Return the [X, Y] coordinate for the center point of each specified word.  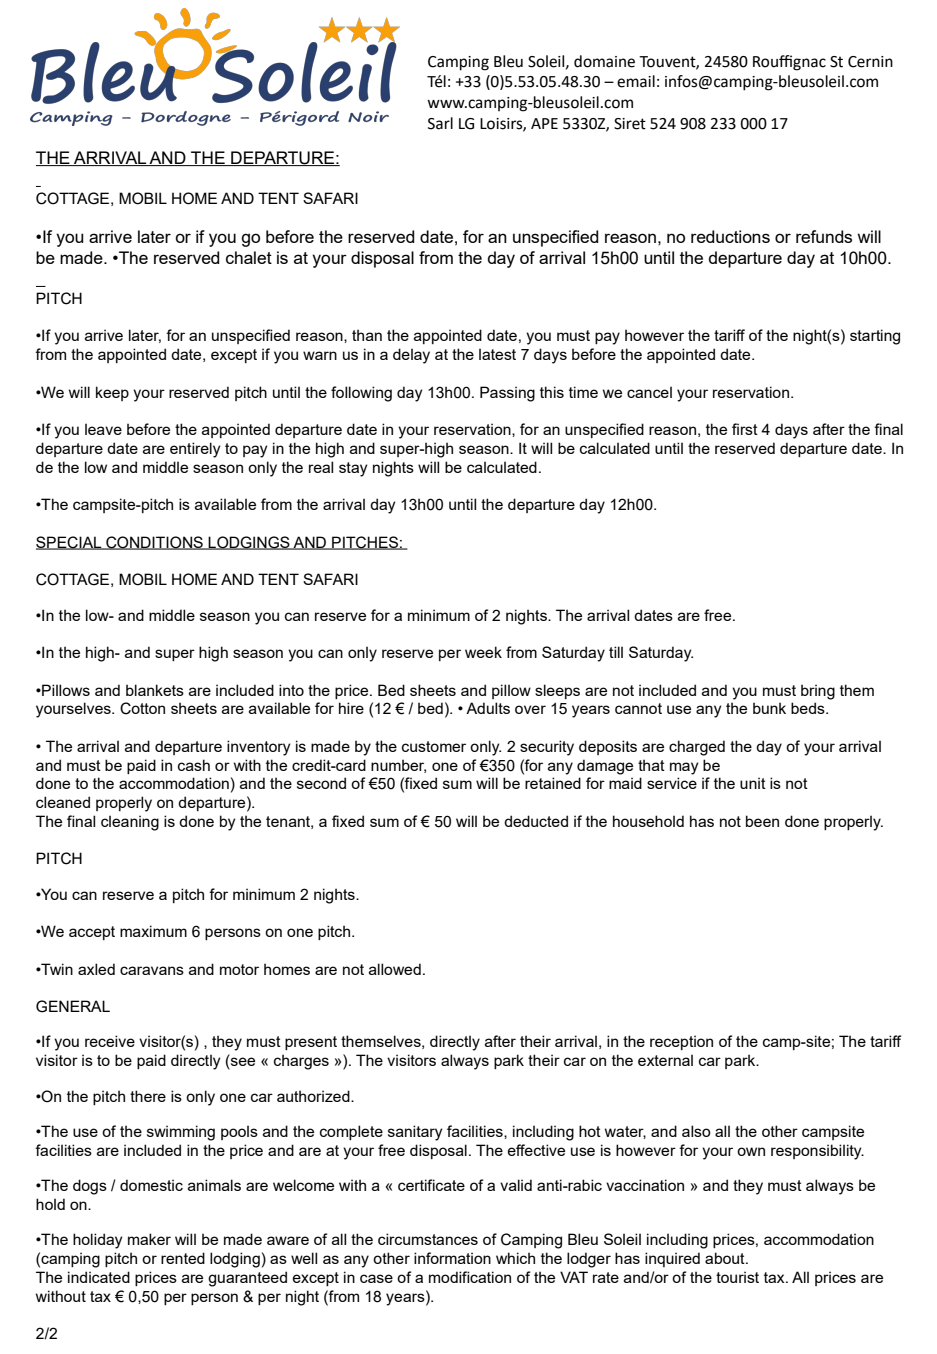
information [452, 1258]
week [483, 652]
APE [544, 123]
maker [149, 1239]
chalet [249, 257]
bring [818, 692]
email [636, 81]
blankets [155, 690]
